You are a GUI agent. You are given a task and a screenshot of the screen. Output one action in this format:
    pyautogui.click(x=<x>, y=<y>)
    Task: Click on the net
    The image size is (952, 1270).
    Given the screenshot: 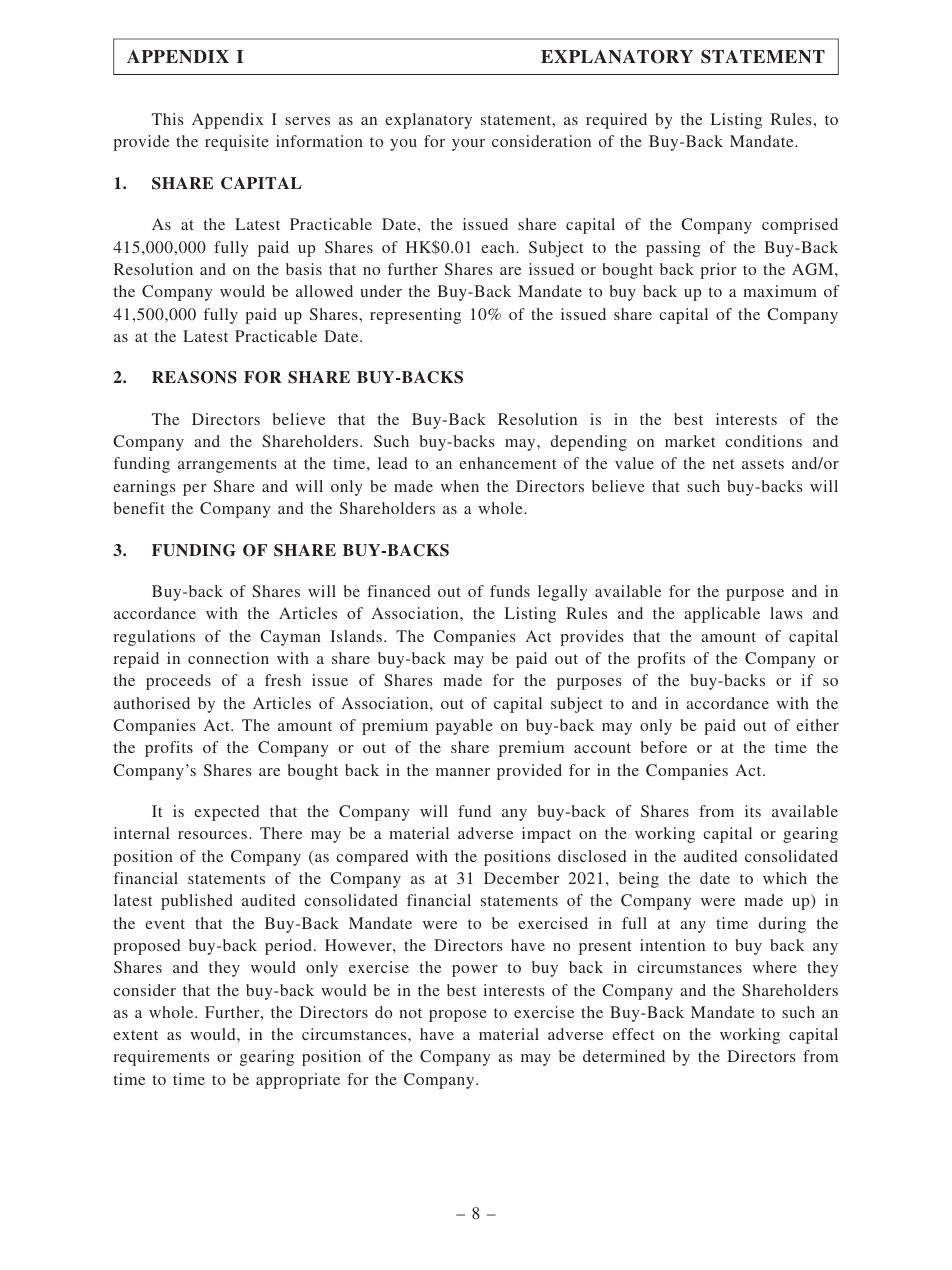 What is the action you would take?
    pyautogui.click(x=723, y=464)
